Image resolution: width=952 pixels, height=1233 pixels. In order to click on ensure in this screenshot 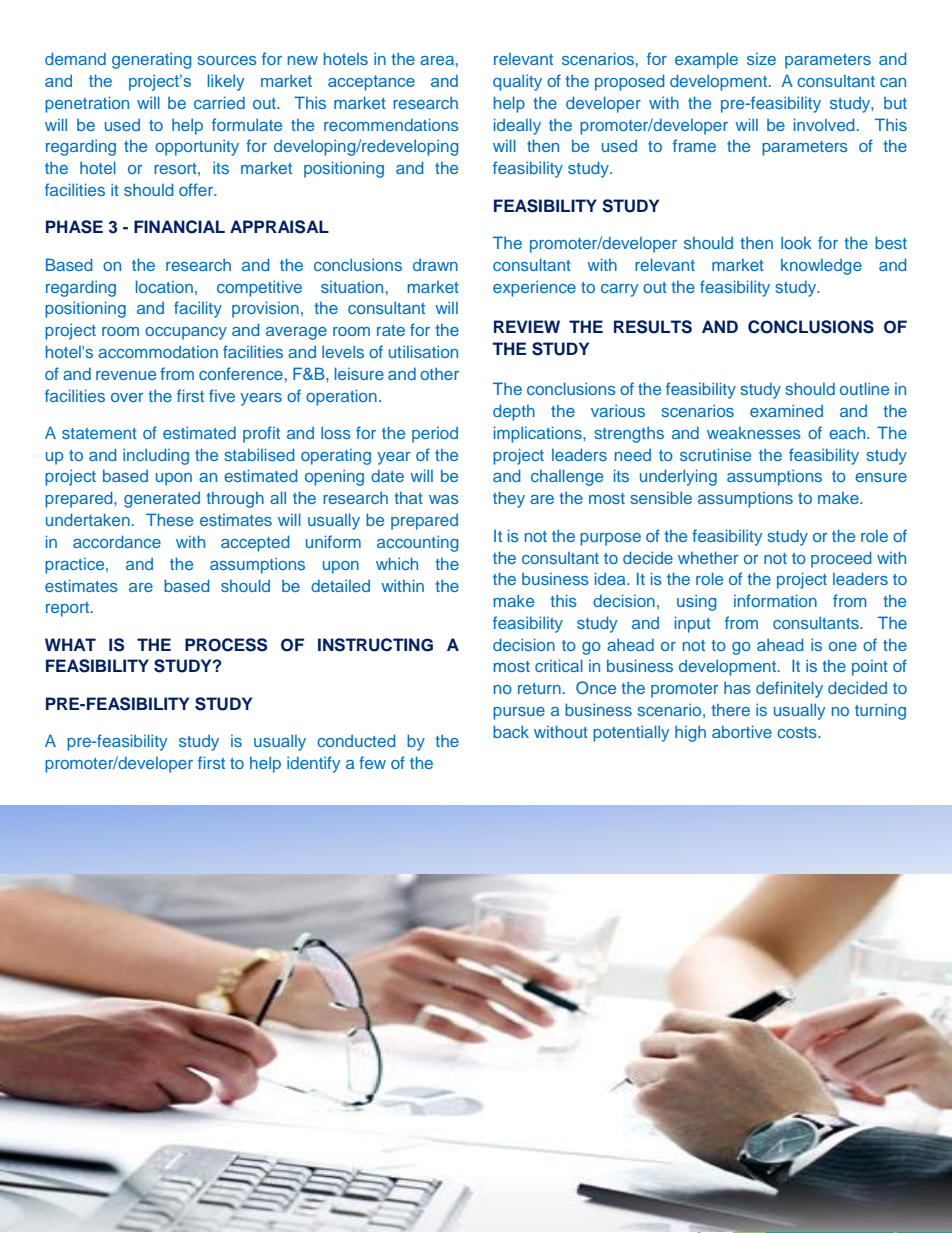, I will do `click(881, 477)`.
